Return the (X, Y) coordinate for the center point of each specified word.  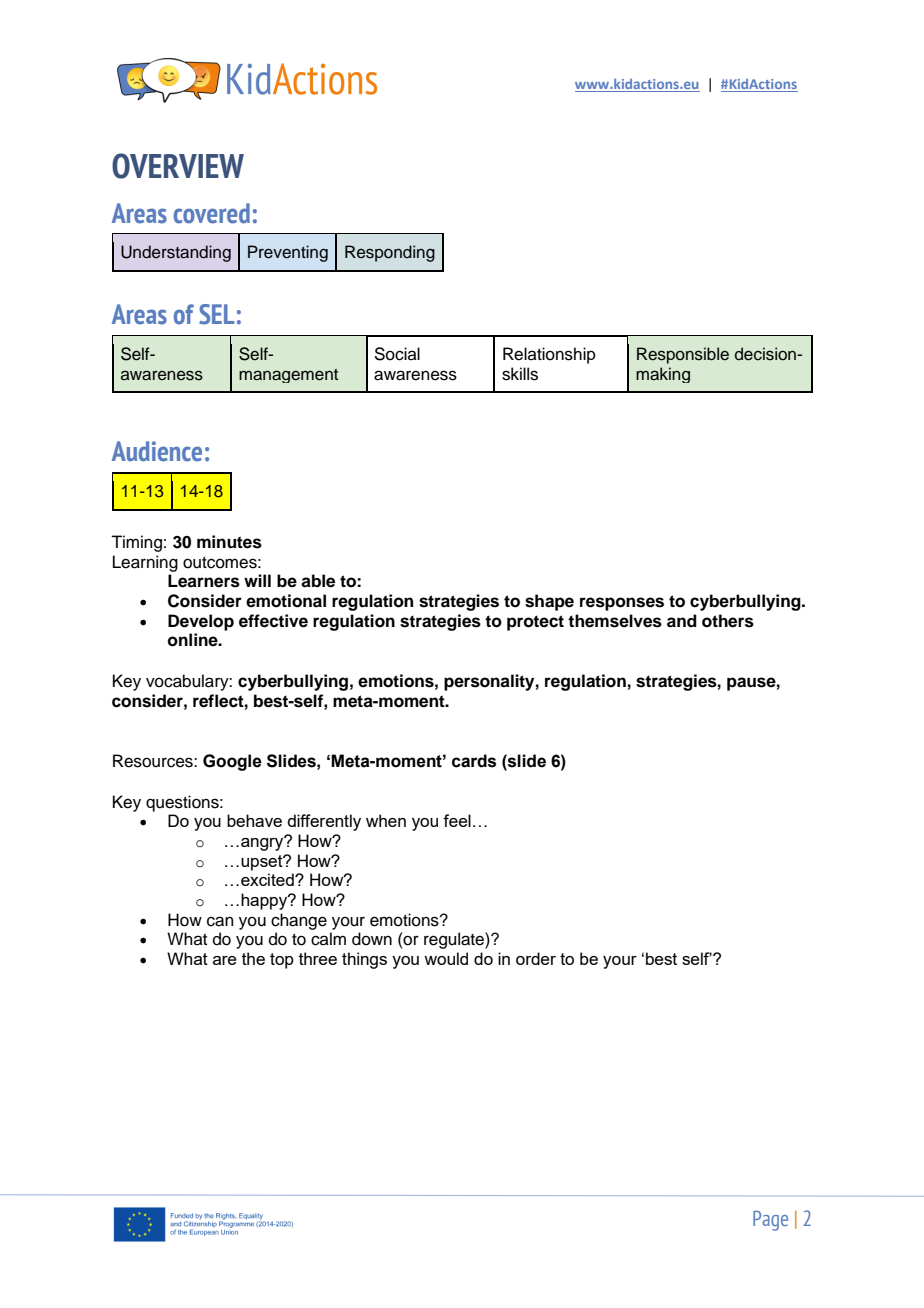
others (728, 621)
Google (232, 762)
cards (474, 761)
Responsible (683, 355)
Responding (390, 253)
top (282, 961)
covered (212, 213)
